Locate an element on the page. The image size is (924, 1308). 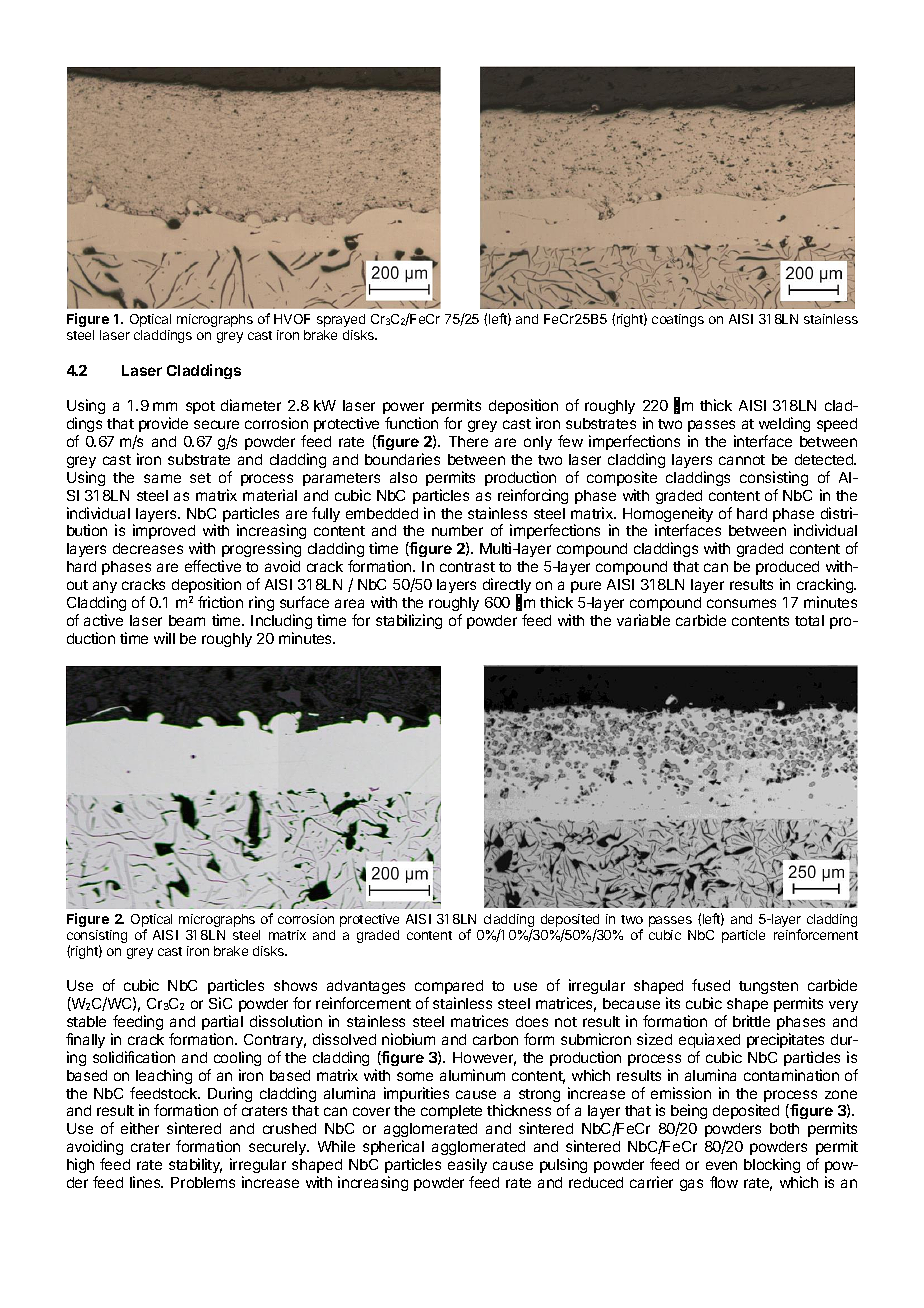
easily is located at coordinates (467, 1165).
